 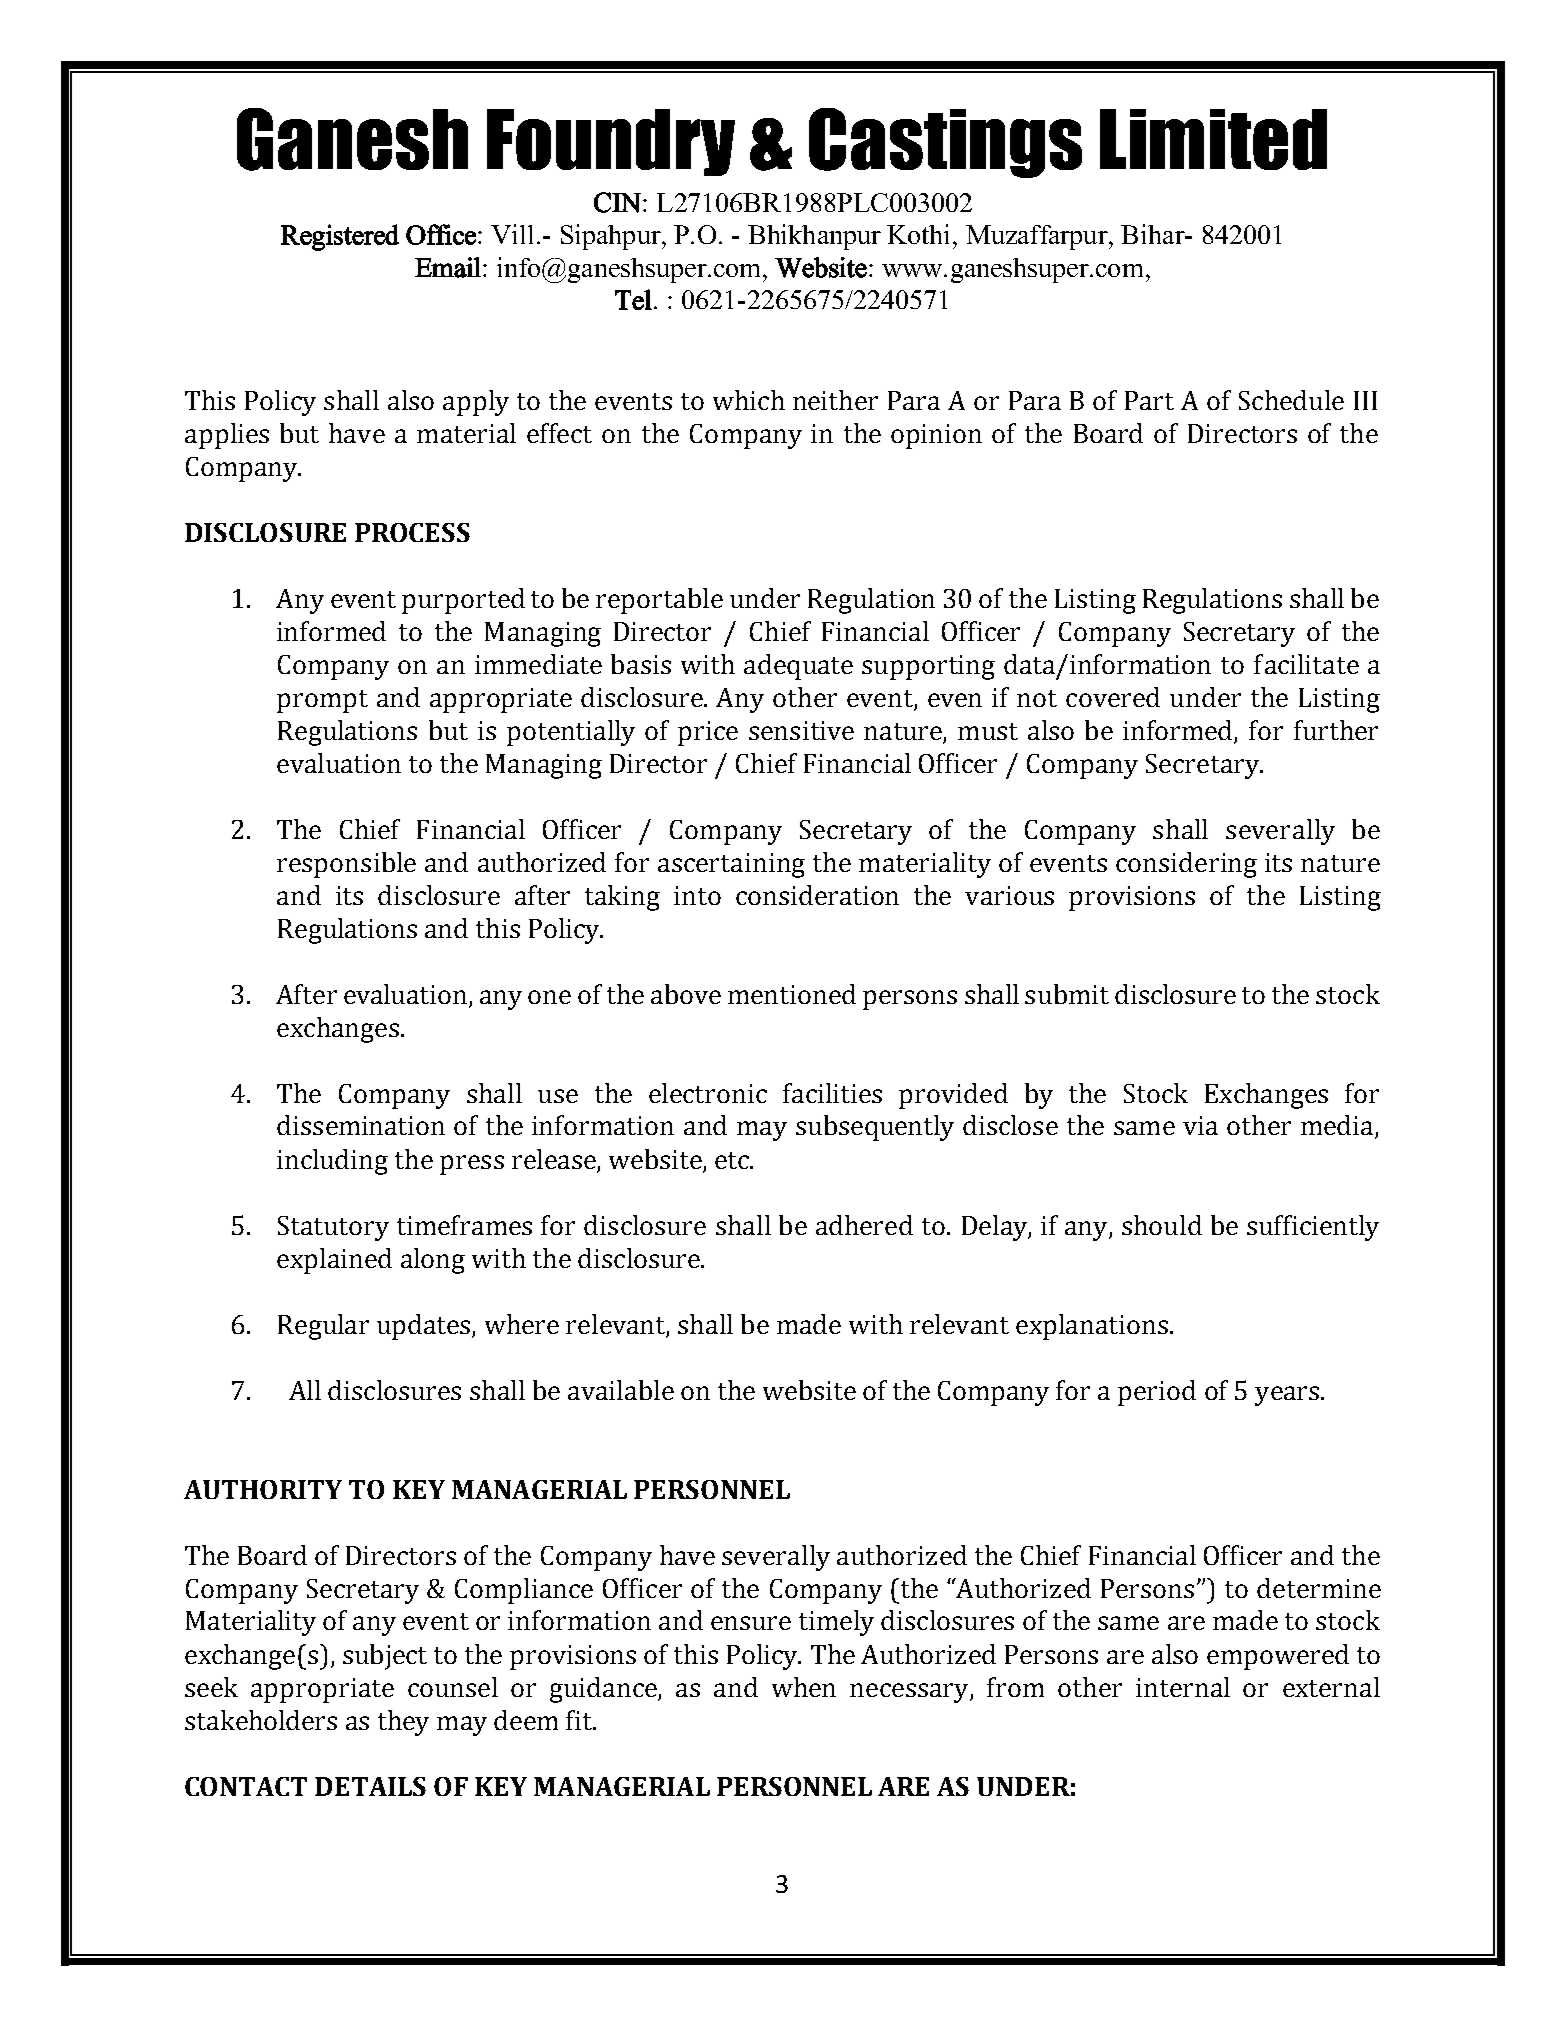 I want to click on responsible, so click(x=346, y=865).
